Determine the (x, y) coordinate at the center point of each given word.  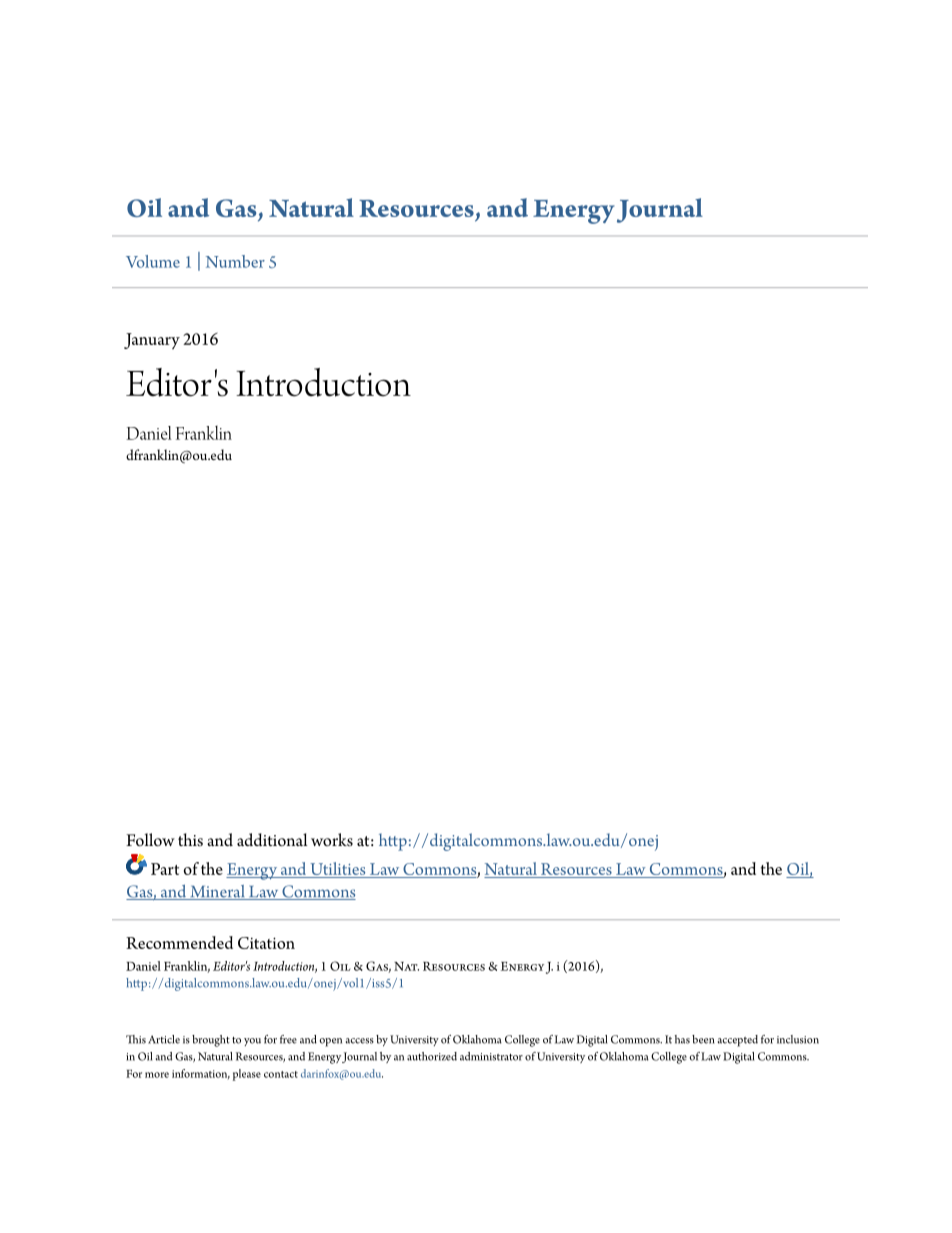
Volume (153, 261)
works (332, 840)
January (152, 341)
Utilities (338, 870)
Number (235, 261)
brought (211, 1041)
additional (272, 840)
